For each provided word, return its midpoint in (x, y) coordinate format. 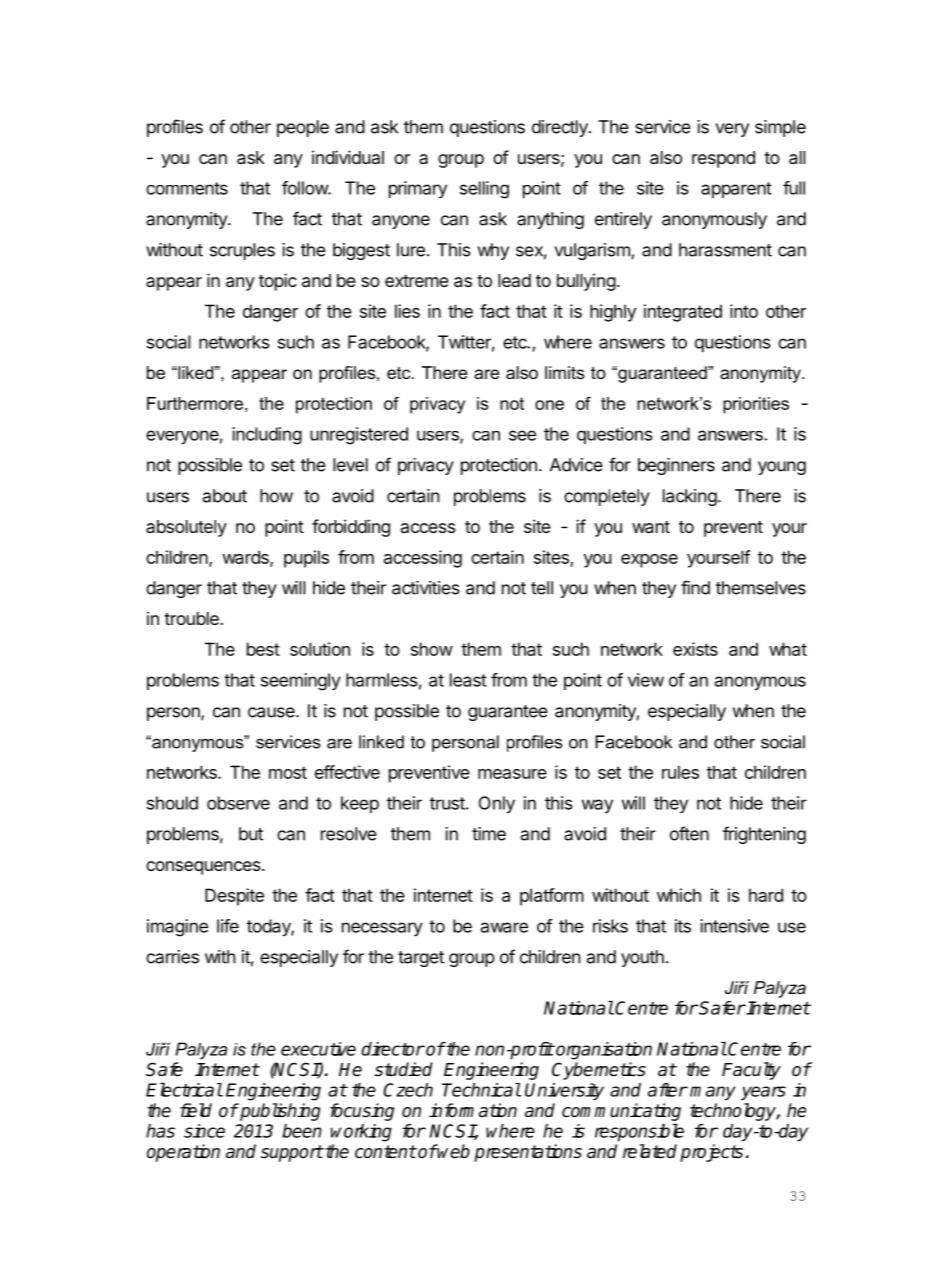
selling (484, 190)
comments (187, 188)
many (713, 1093)
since (204, 1131)
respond (723, 159)
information (473, 1110)
